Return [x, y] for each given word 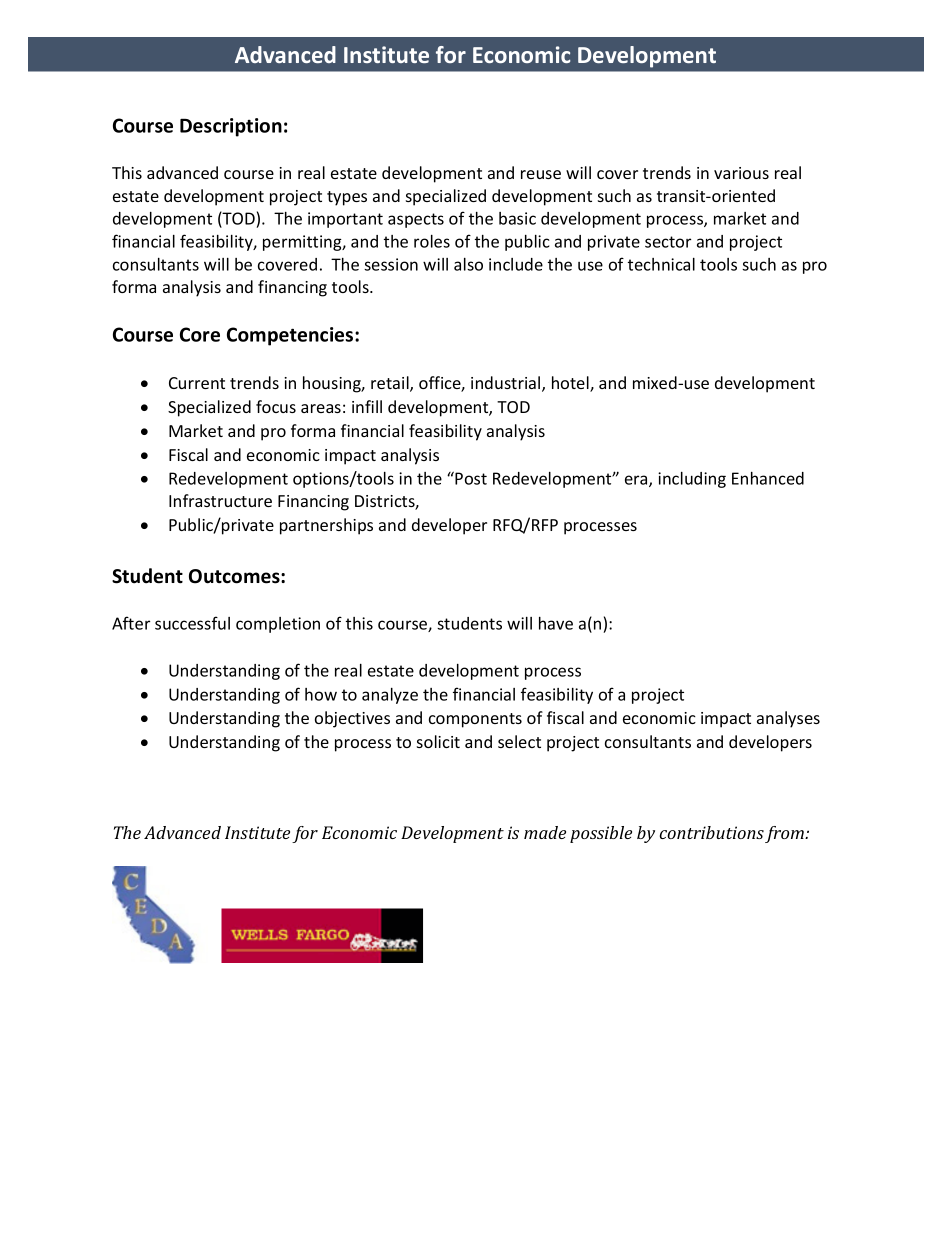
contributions [712, 832]
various [741, 173]
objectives [352, 719]
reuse [541, 174]
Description [231, 127]
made [545, 832]
